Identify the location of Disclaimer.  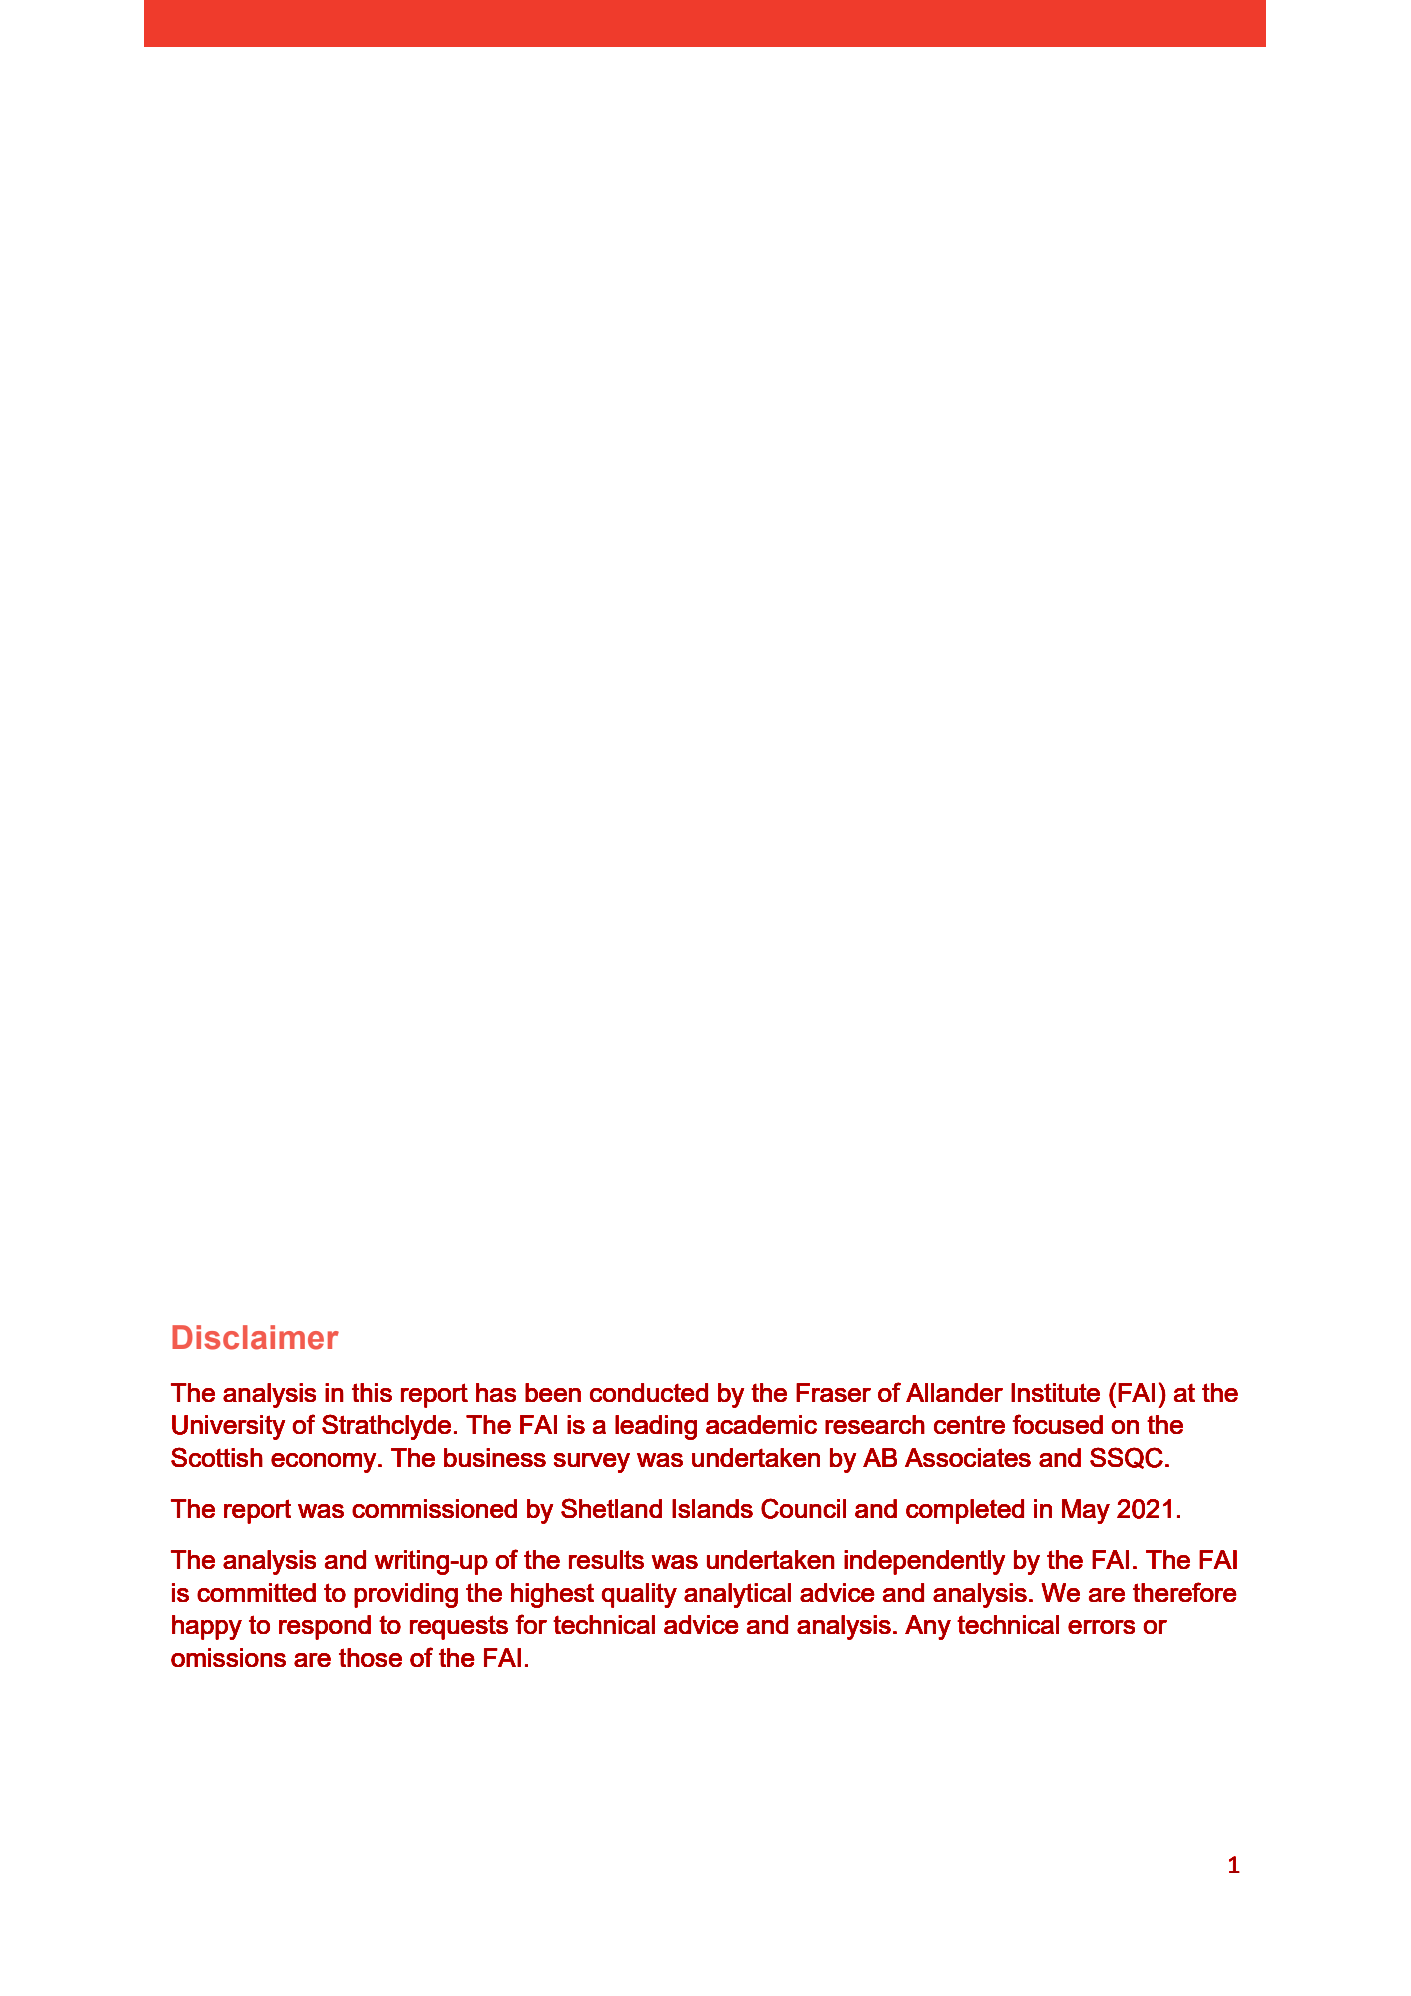
(255, 1337).
